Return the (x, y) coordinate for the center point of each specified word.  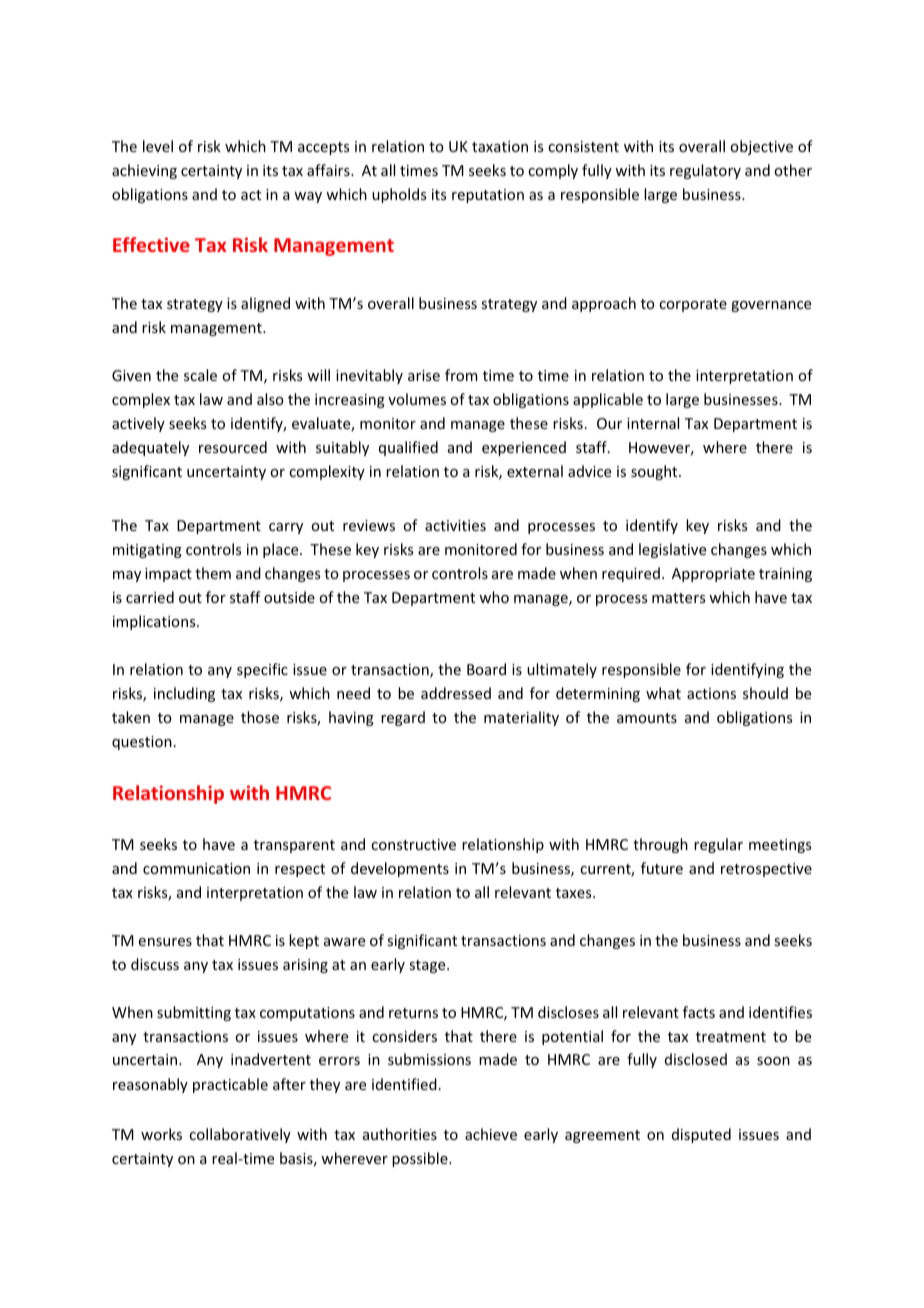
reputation (488, 196)
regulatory (705, 171)
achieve (491, 1134)
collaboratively (240, 1135)
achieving (144, 171)
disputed (701, 1135)
